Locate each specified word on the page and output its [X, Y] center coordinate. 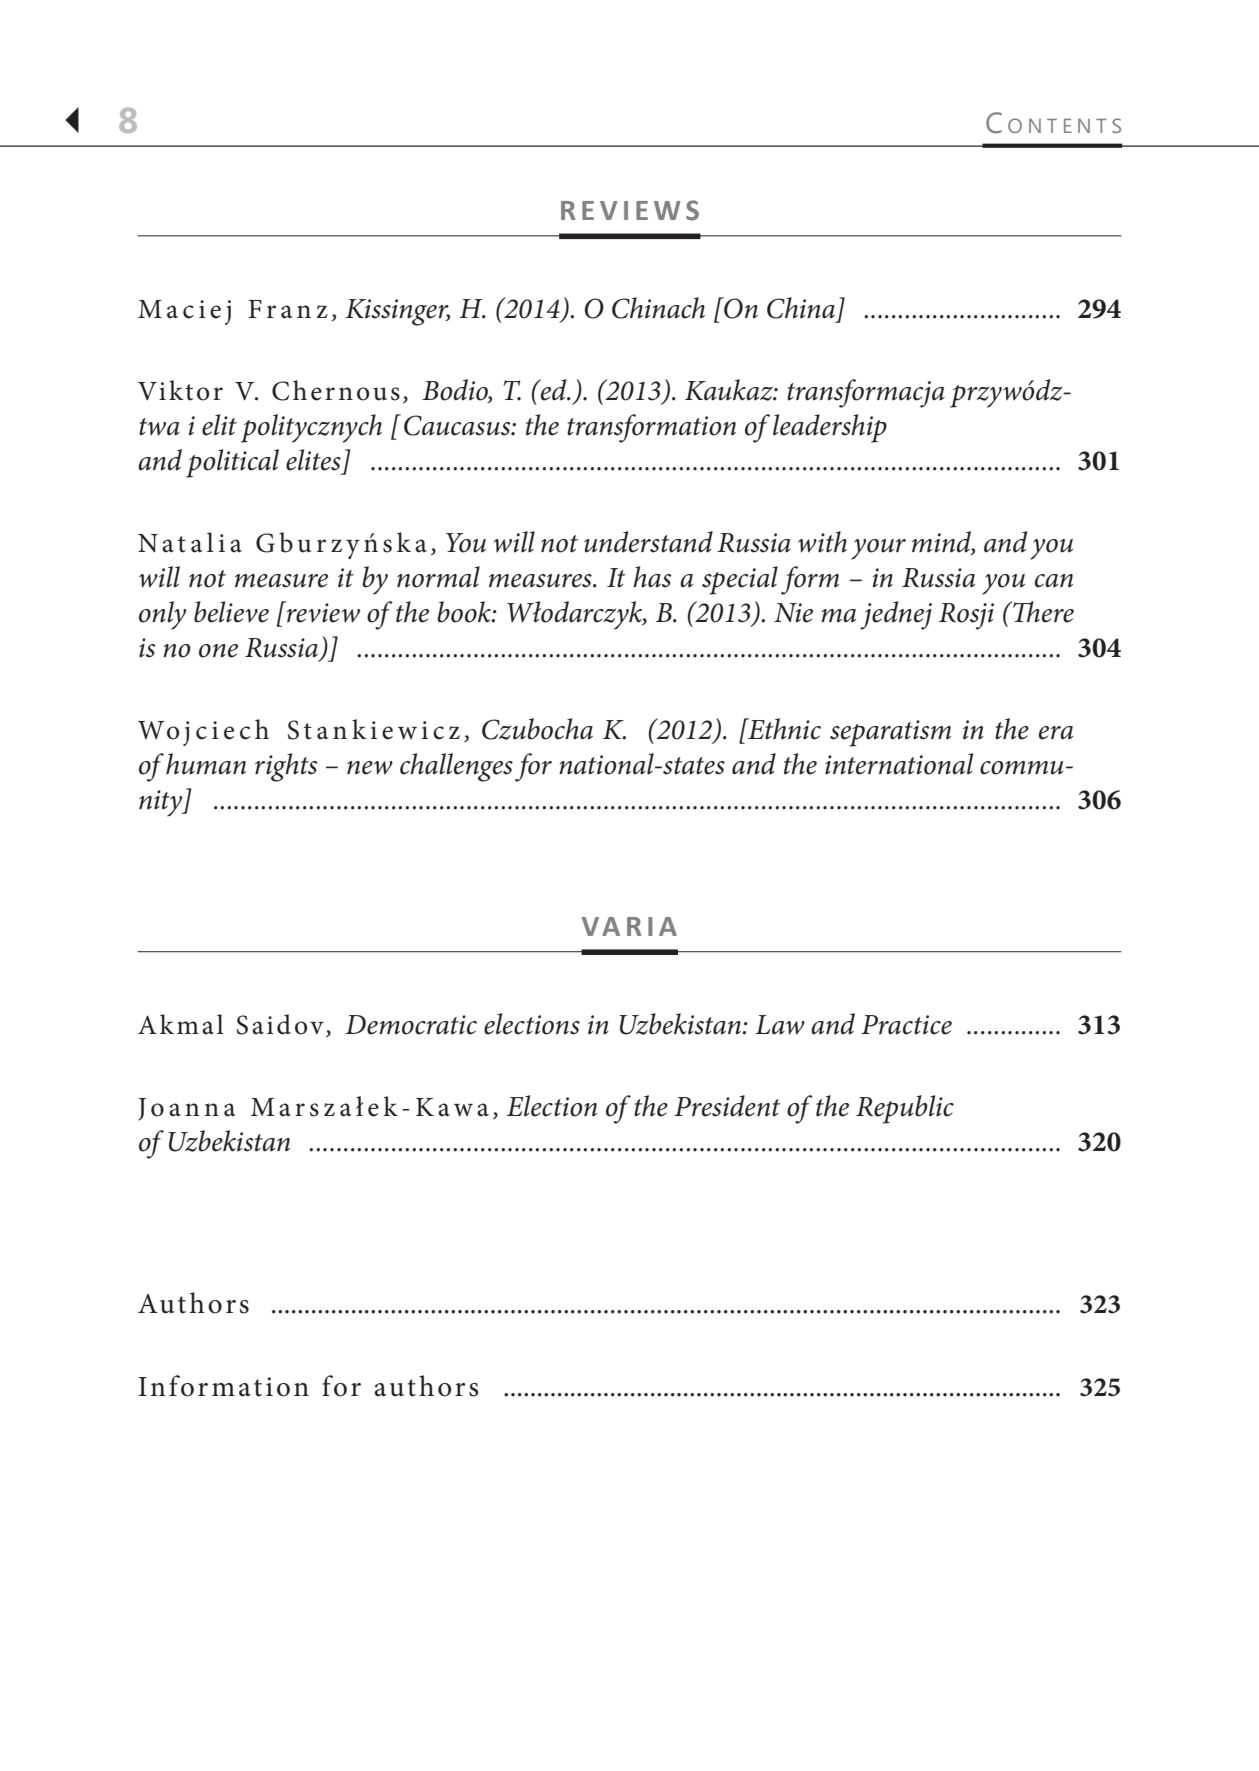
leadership [830, 428]
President [727, 1106]
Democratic [411, 1025]
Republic [905, 1109]
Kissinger [397, 312]
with [822, 542]
